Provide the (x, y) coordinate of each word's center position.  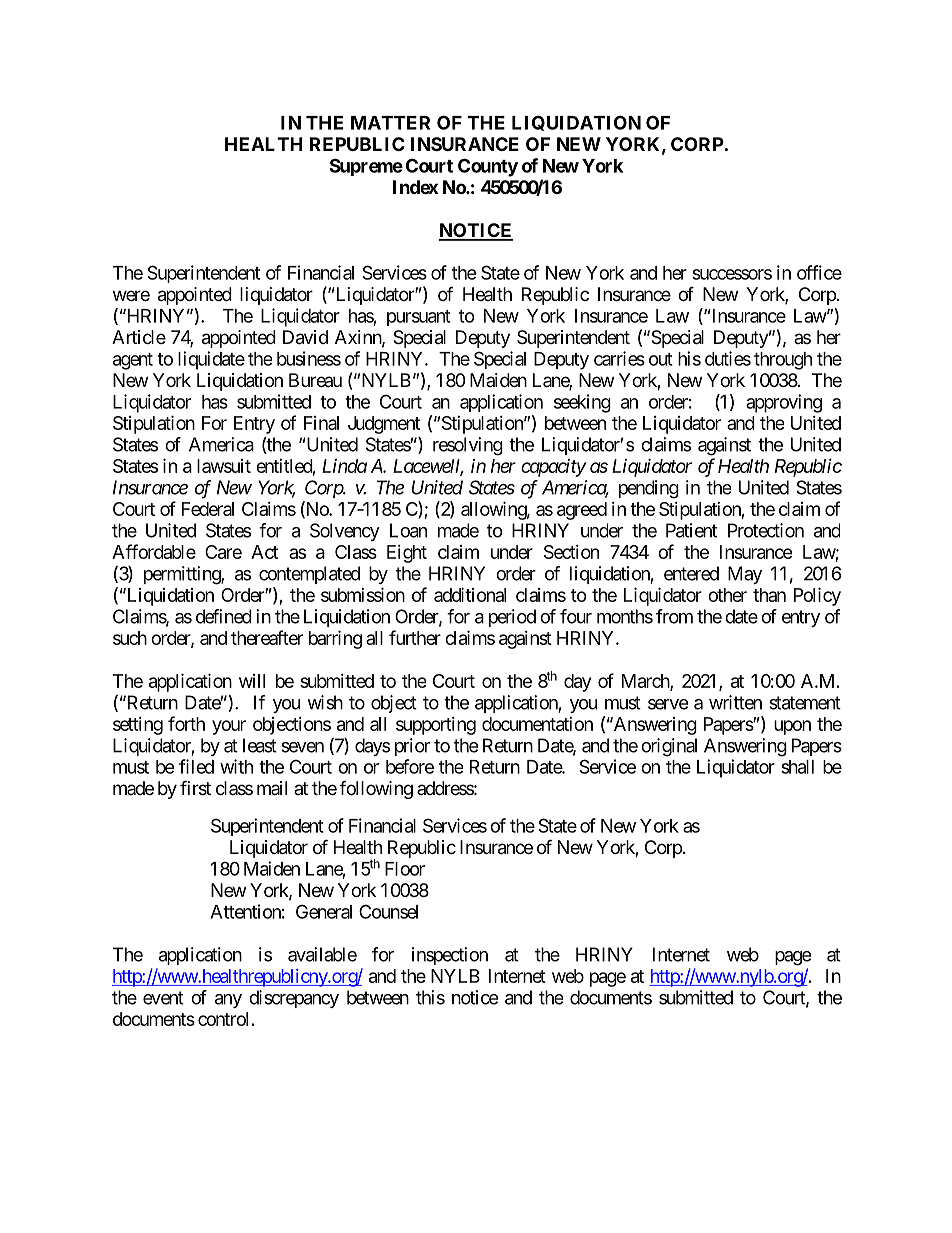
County (488, 167)
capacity (553, 468)
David (305, 337)
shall (797, 767)
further (415, 637)
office (819, 272)
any (228, 1001)
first (195, 787)
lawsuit (224, 466)
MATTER (390, 123)
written (735, 702)
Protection (766, 530)
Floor (405, 869)
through (783, 361)
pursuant (419, 318)
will (252, 681)
